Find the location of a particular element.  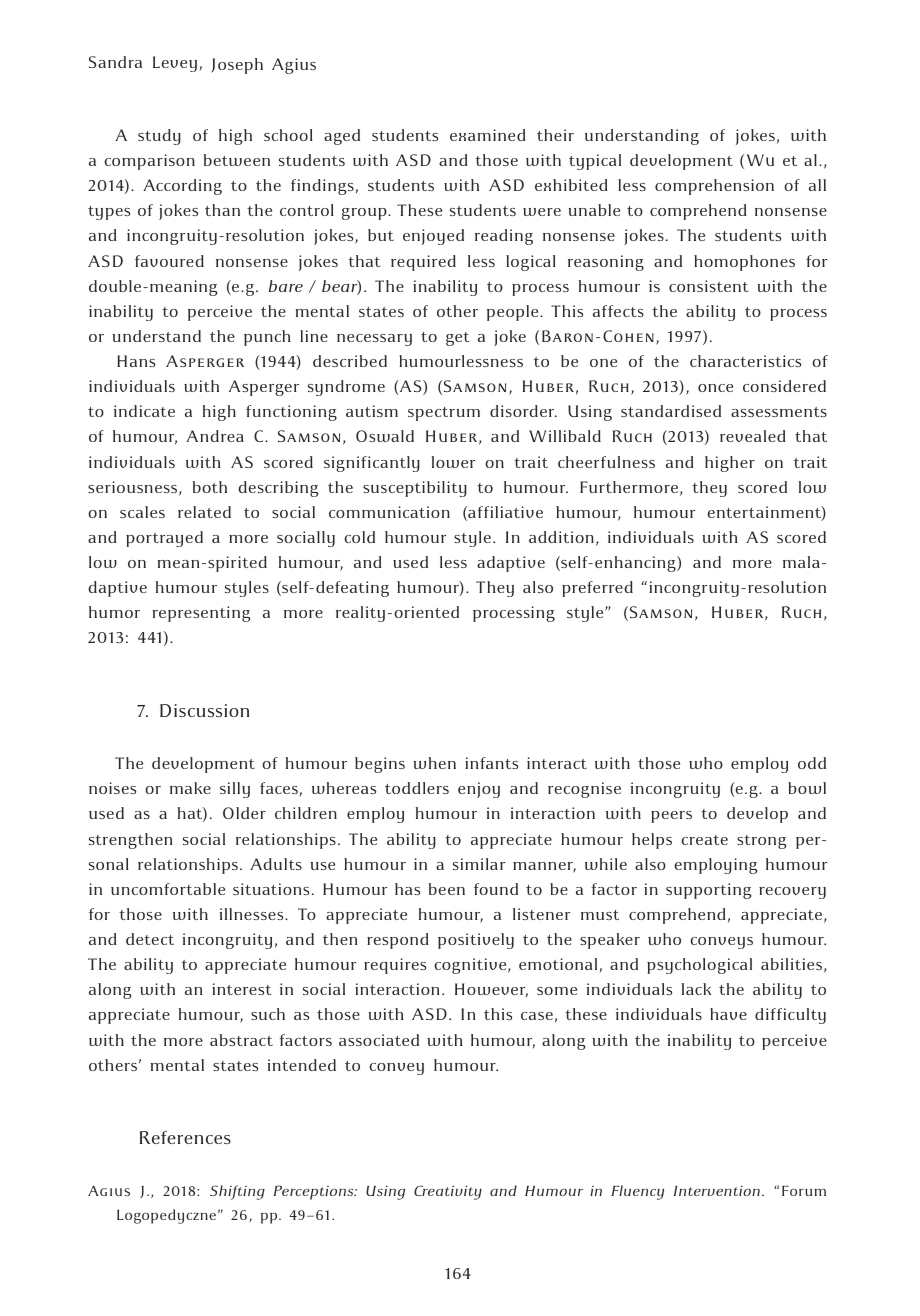

References is located at coordinates (185, 1137).
